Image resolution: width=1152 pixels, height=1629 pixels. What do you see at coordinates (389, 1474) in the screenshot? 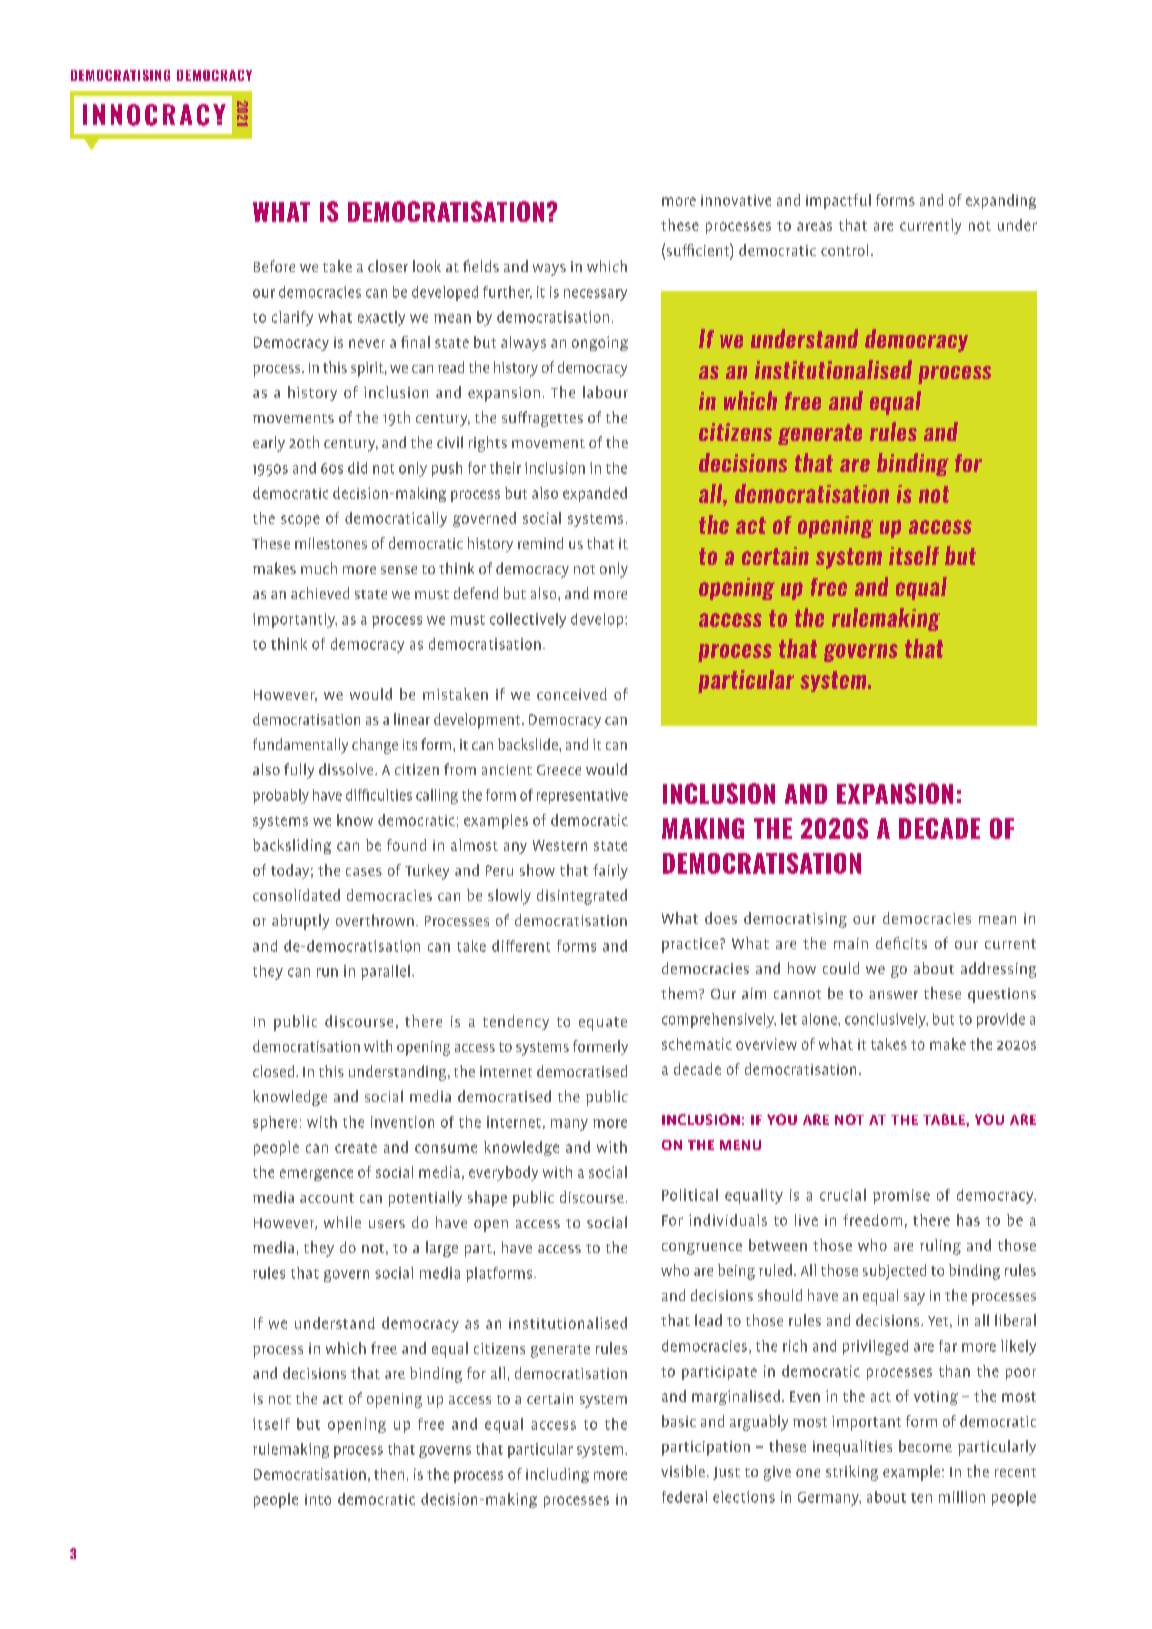
I see `then` at bounding box center [389, 1474].
